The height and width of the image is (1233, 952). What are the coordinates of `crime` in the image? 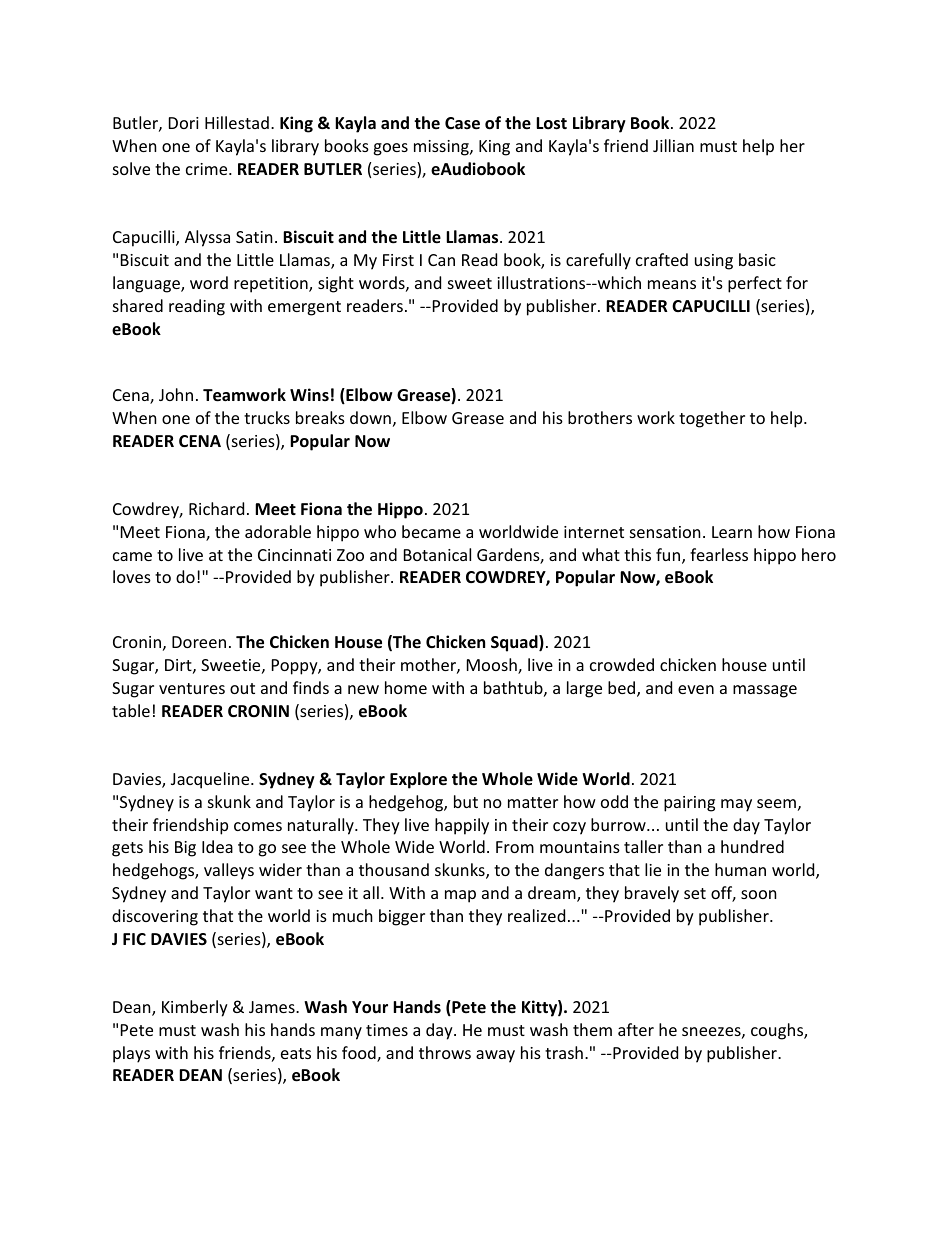 It's located at (208, 169).
